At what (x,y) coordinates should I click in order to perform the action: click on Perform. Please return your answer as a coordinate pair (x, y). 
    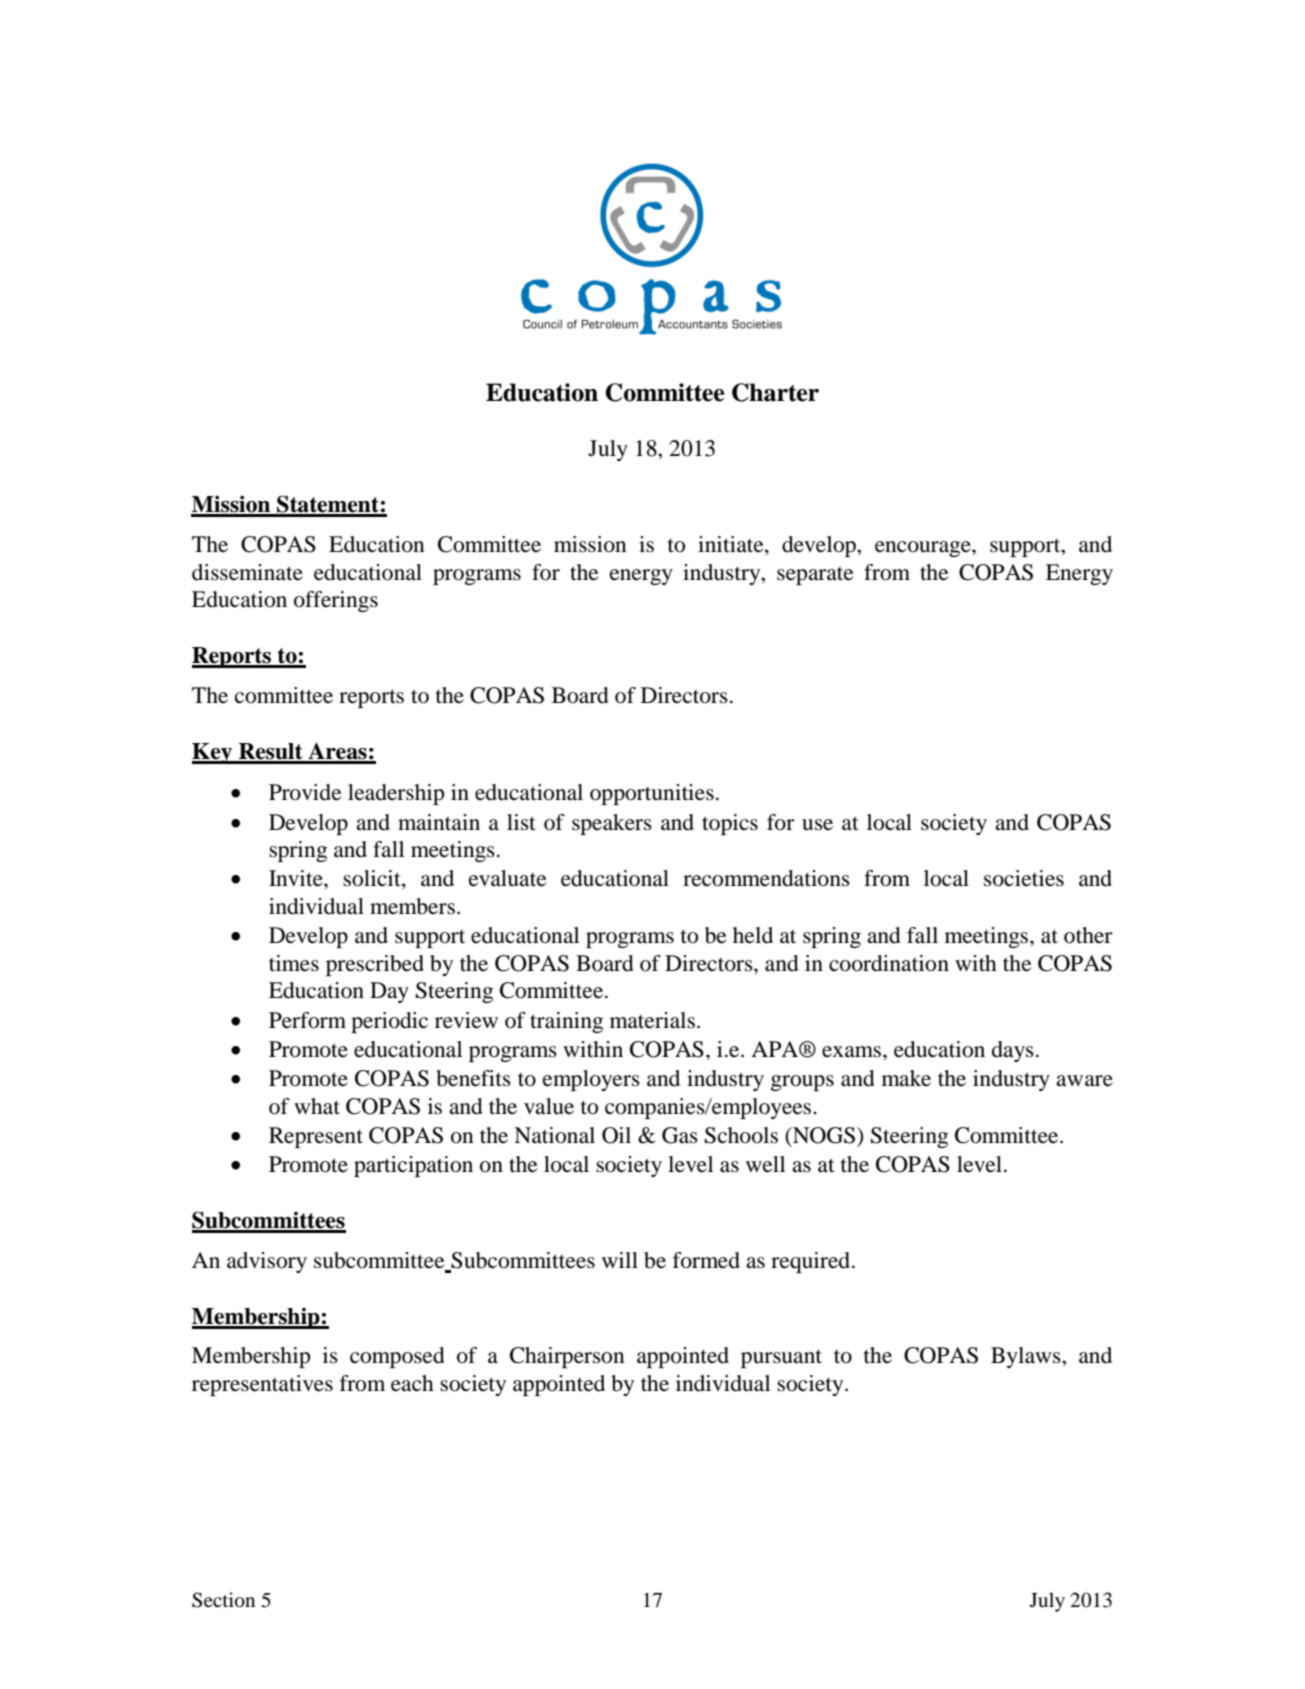
    Looking at the image, I should click on (307, 1020).
